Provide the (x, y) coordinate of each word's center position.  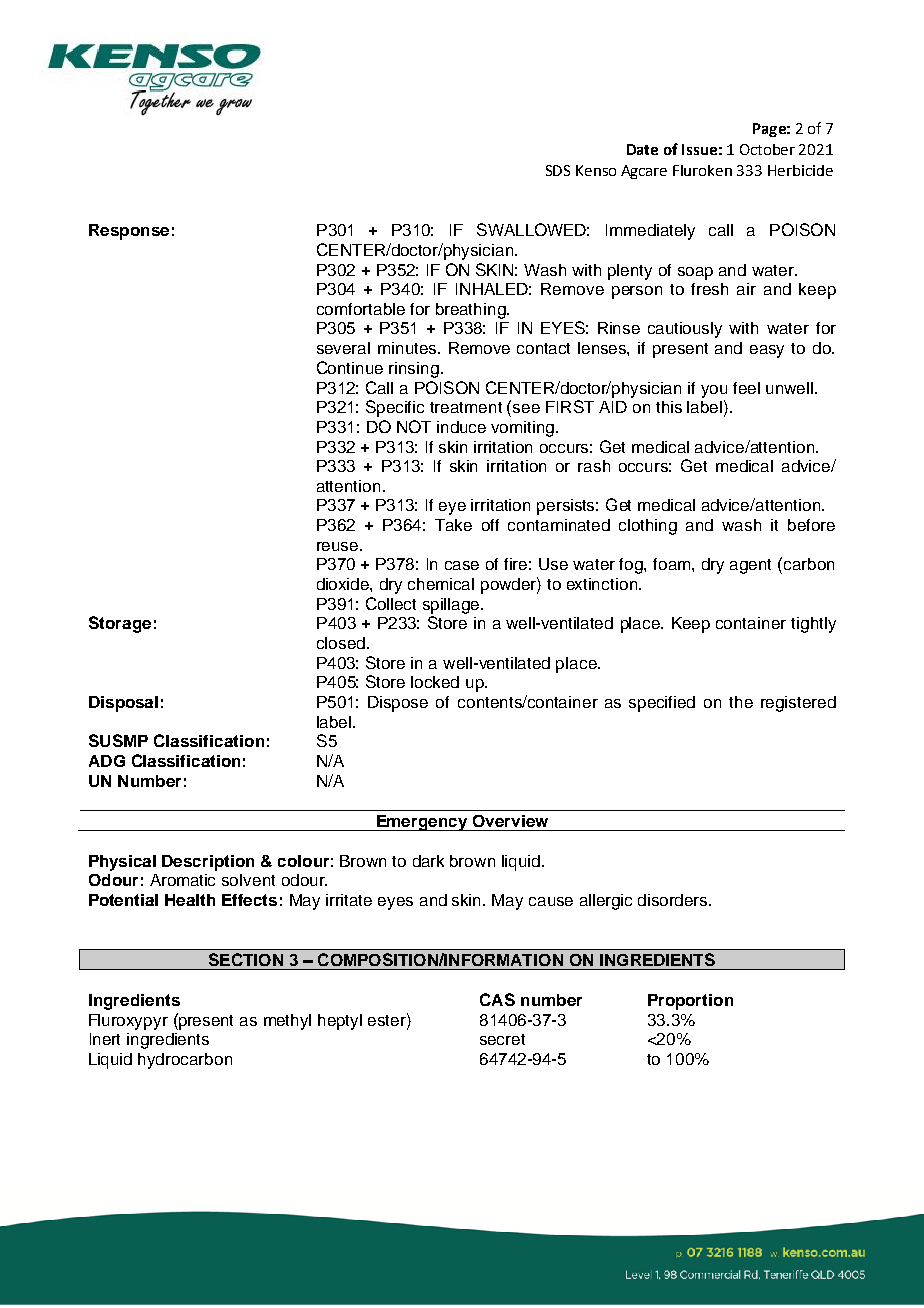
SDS (558, 170)
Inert (105, 1039)
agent (750, 566)
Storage (120, 624)
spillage (452, 606)
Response (129, 232)
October (767, 149)
